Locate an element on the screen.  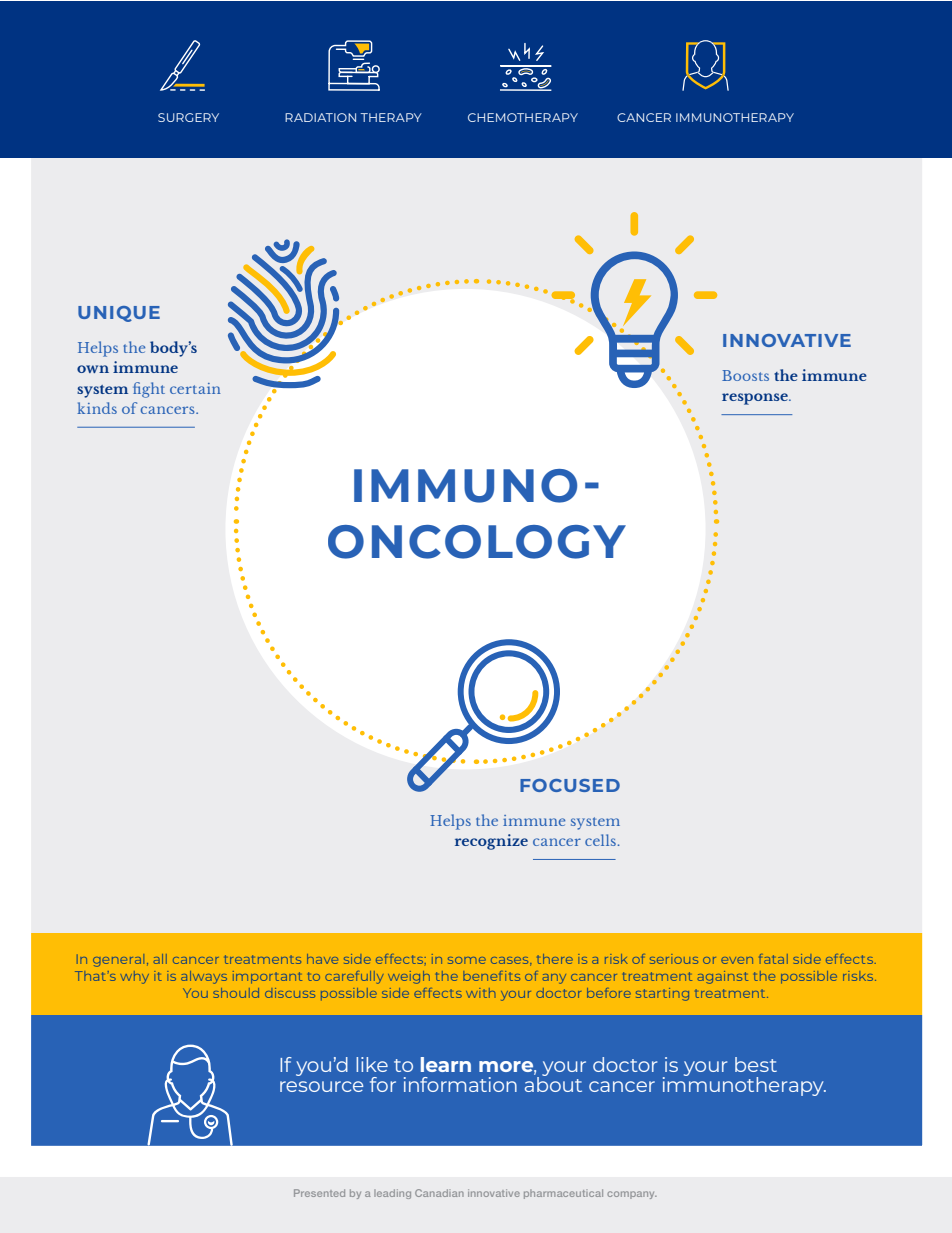
Presented is located at coordinates (319, 1193).
